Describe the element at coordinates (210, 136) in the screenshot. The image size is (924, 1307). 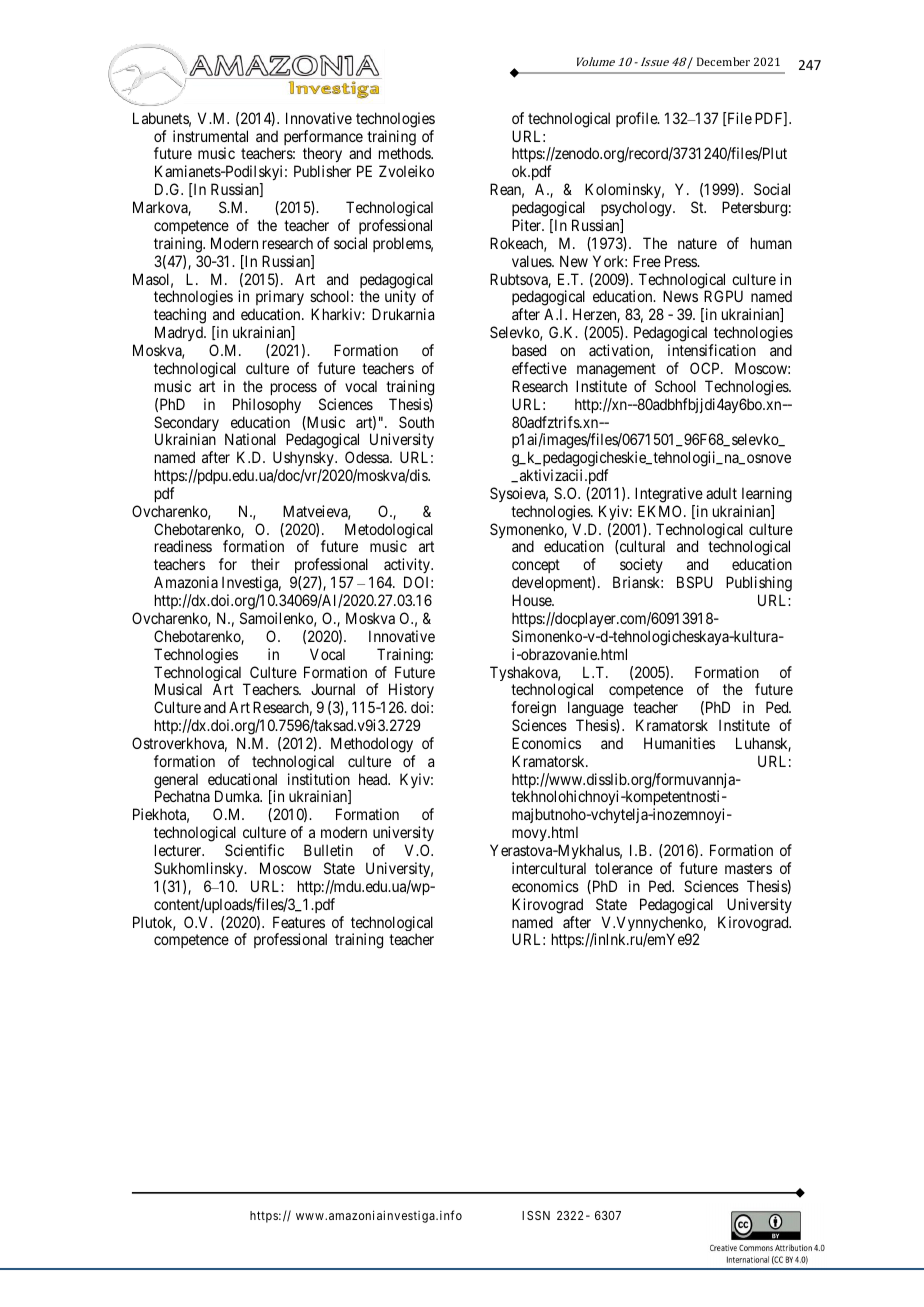
I see `instrumental` at that location.
